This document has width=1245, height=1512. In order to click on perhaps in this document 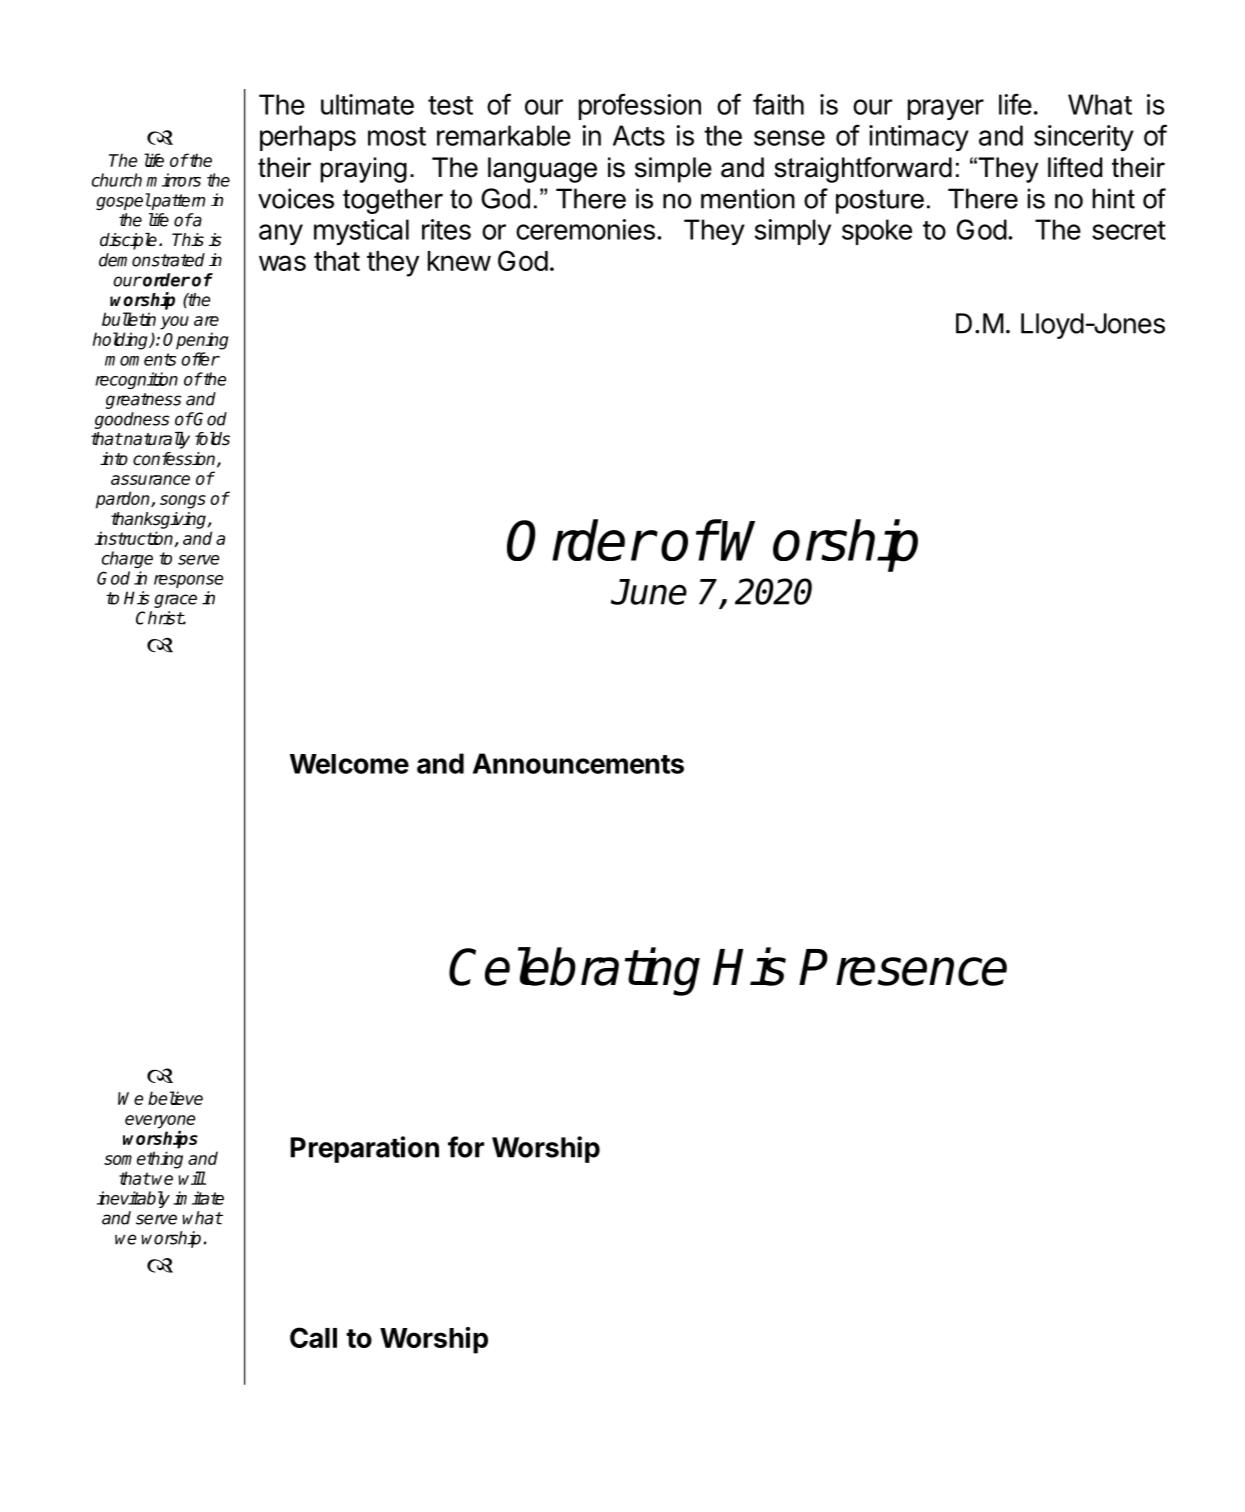, I will do `click(308, 138)`.
